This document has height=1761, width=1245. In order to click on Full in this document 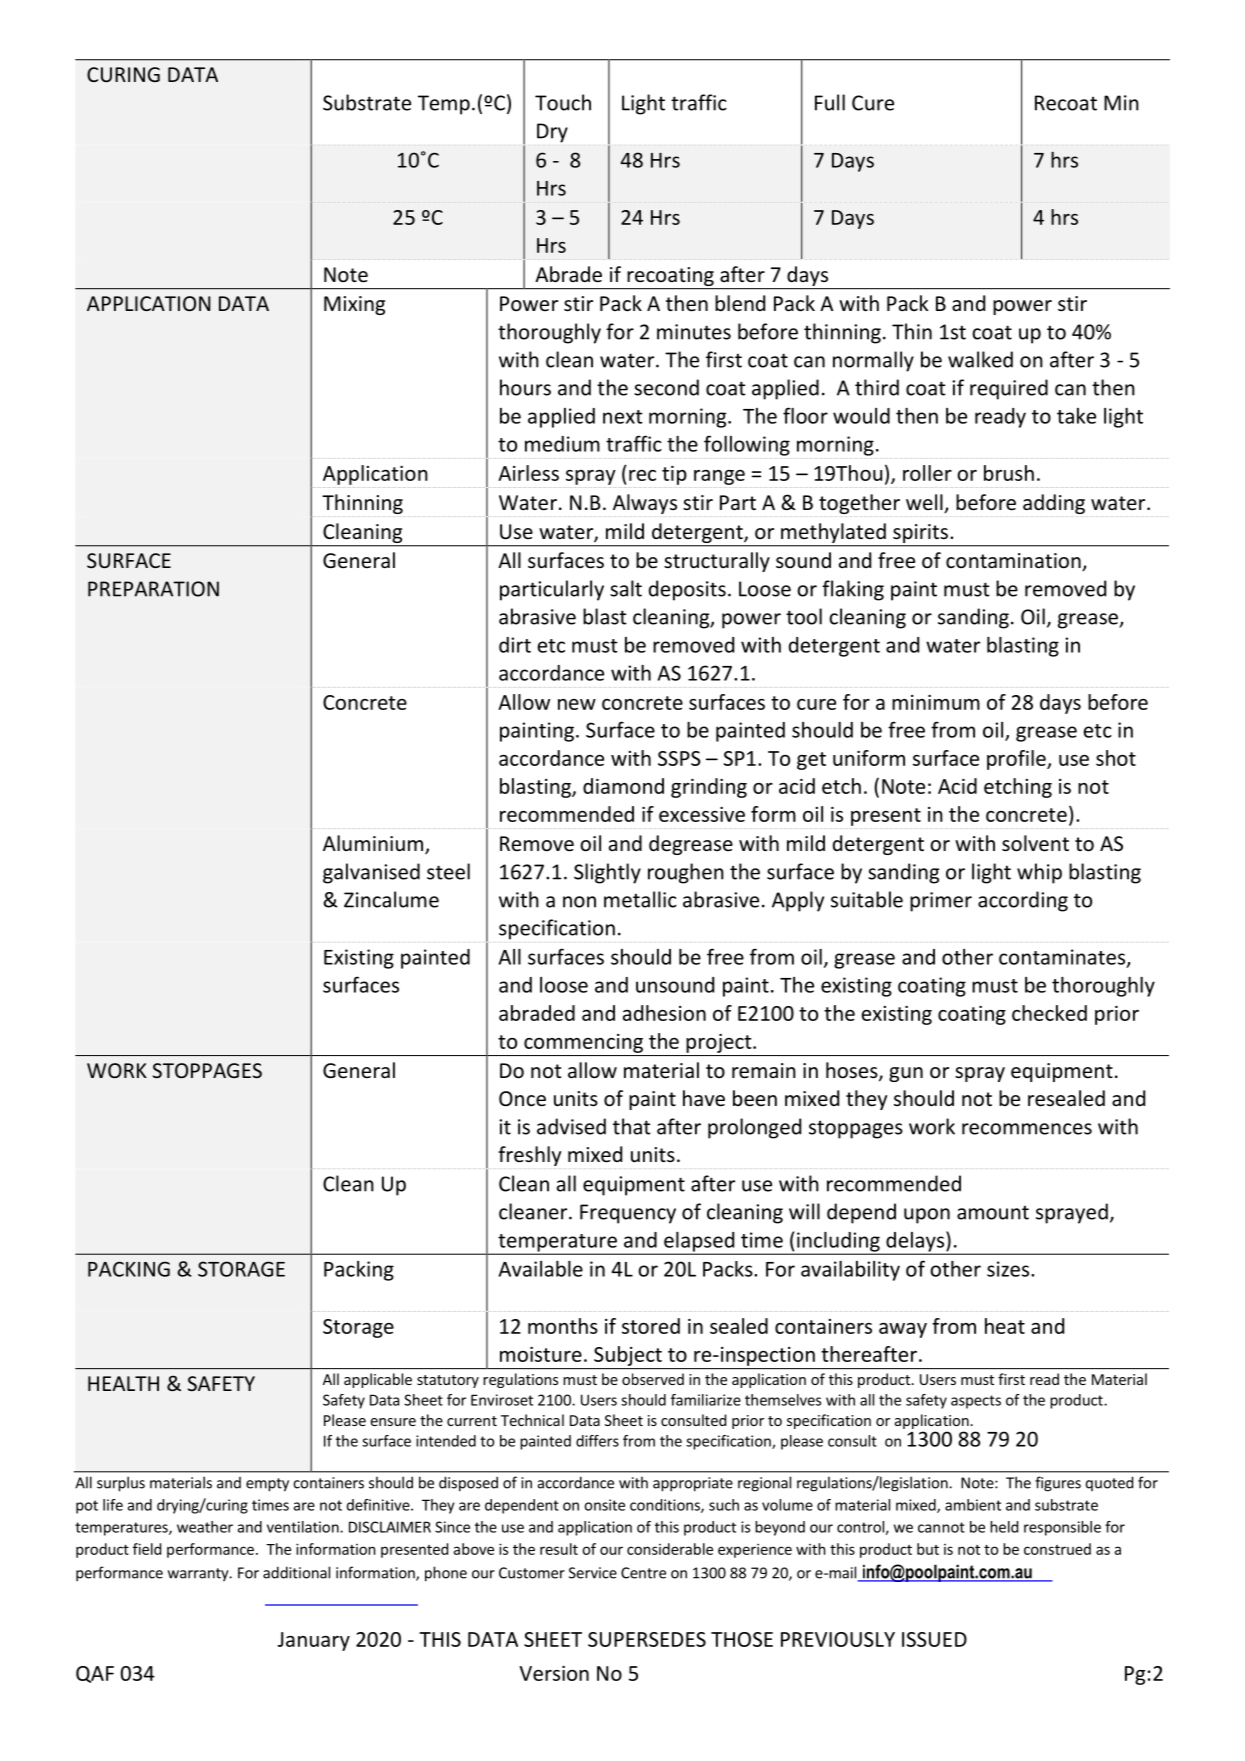, I will do `click(830, 102)`.
